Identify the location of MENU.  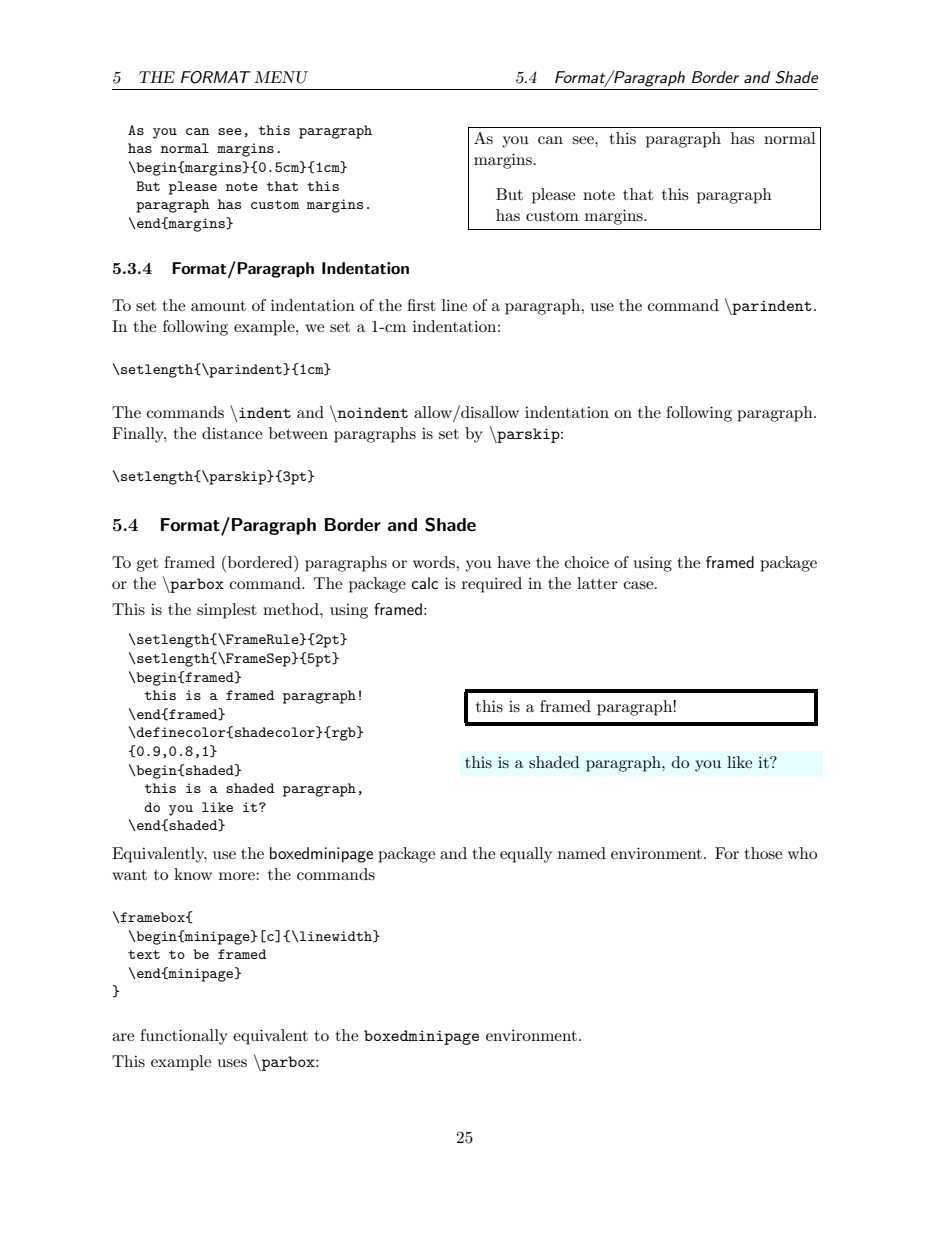
(281, 77).
